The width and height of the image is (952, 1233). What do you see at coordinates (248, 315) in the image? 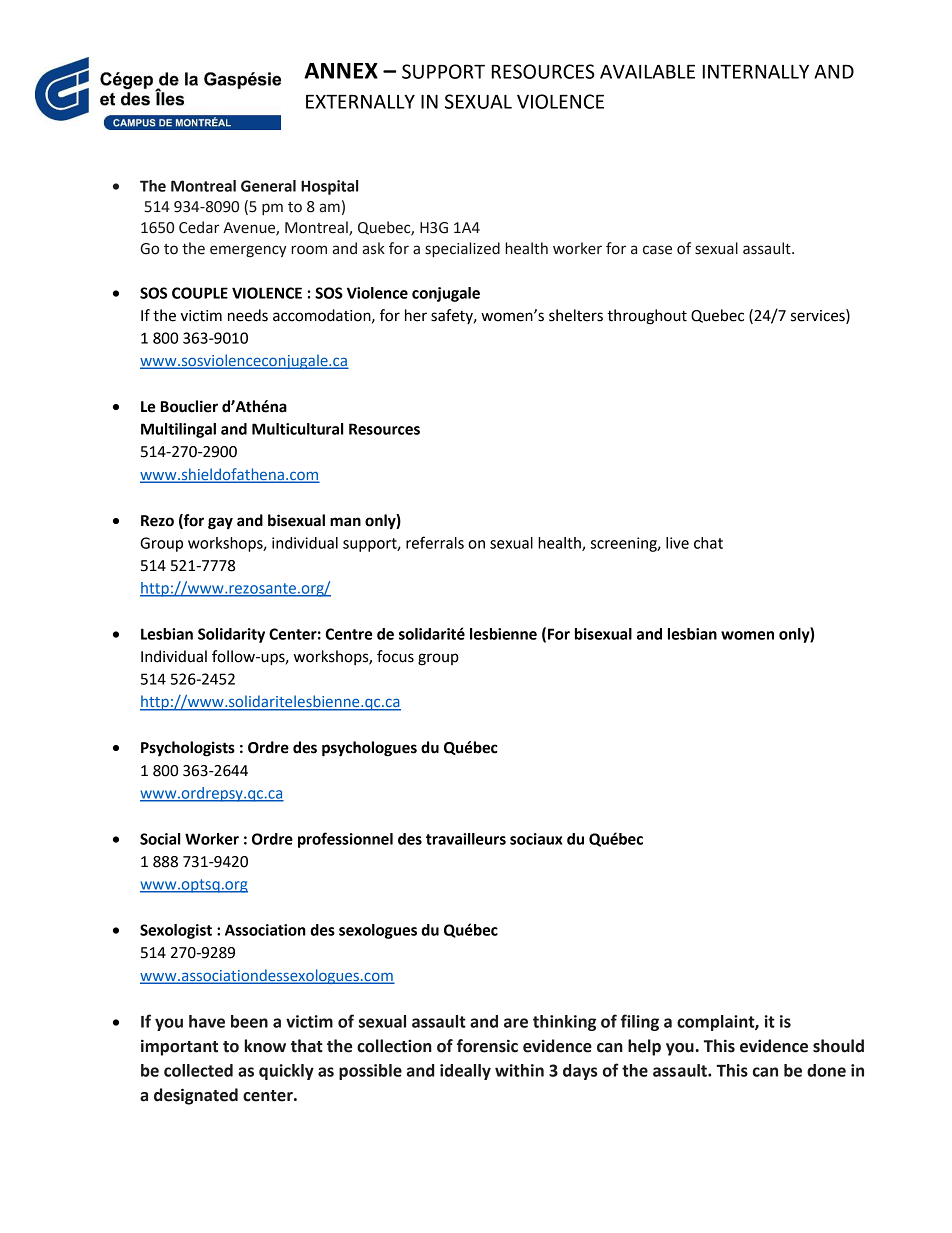
I see `needs` at bounding box center [248, 315].
